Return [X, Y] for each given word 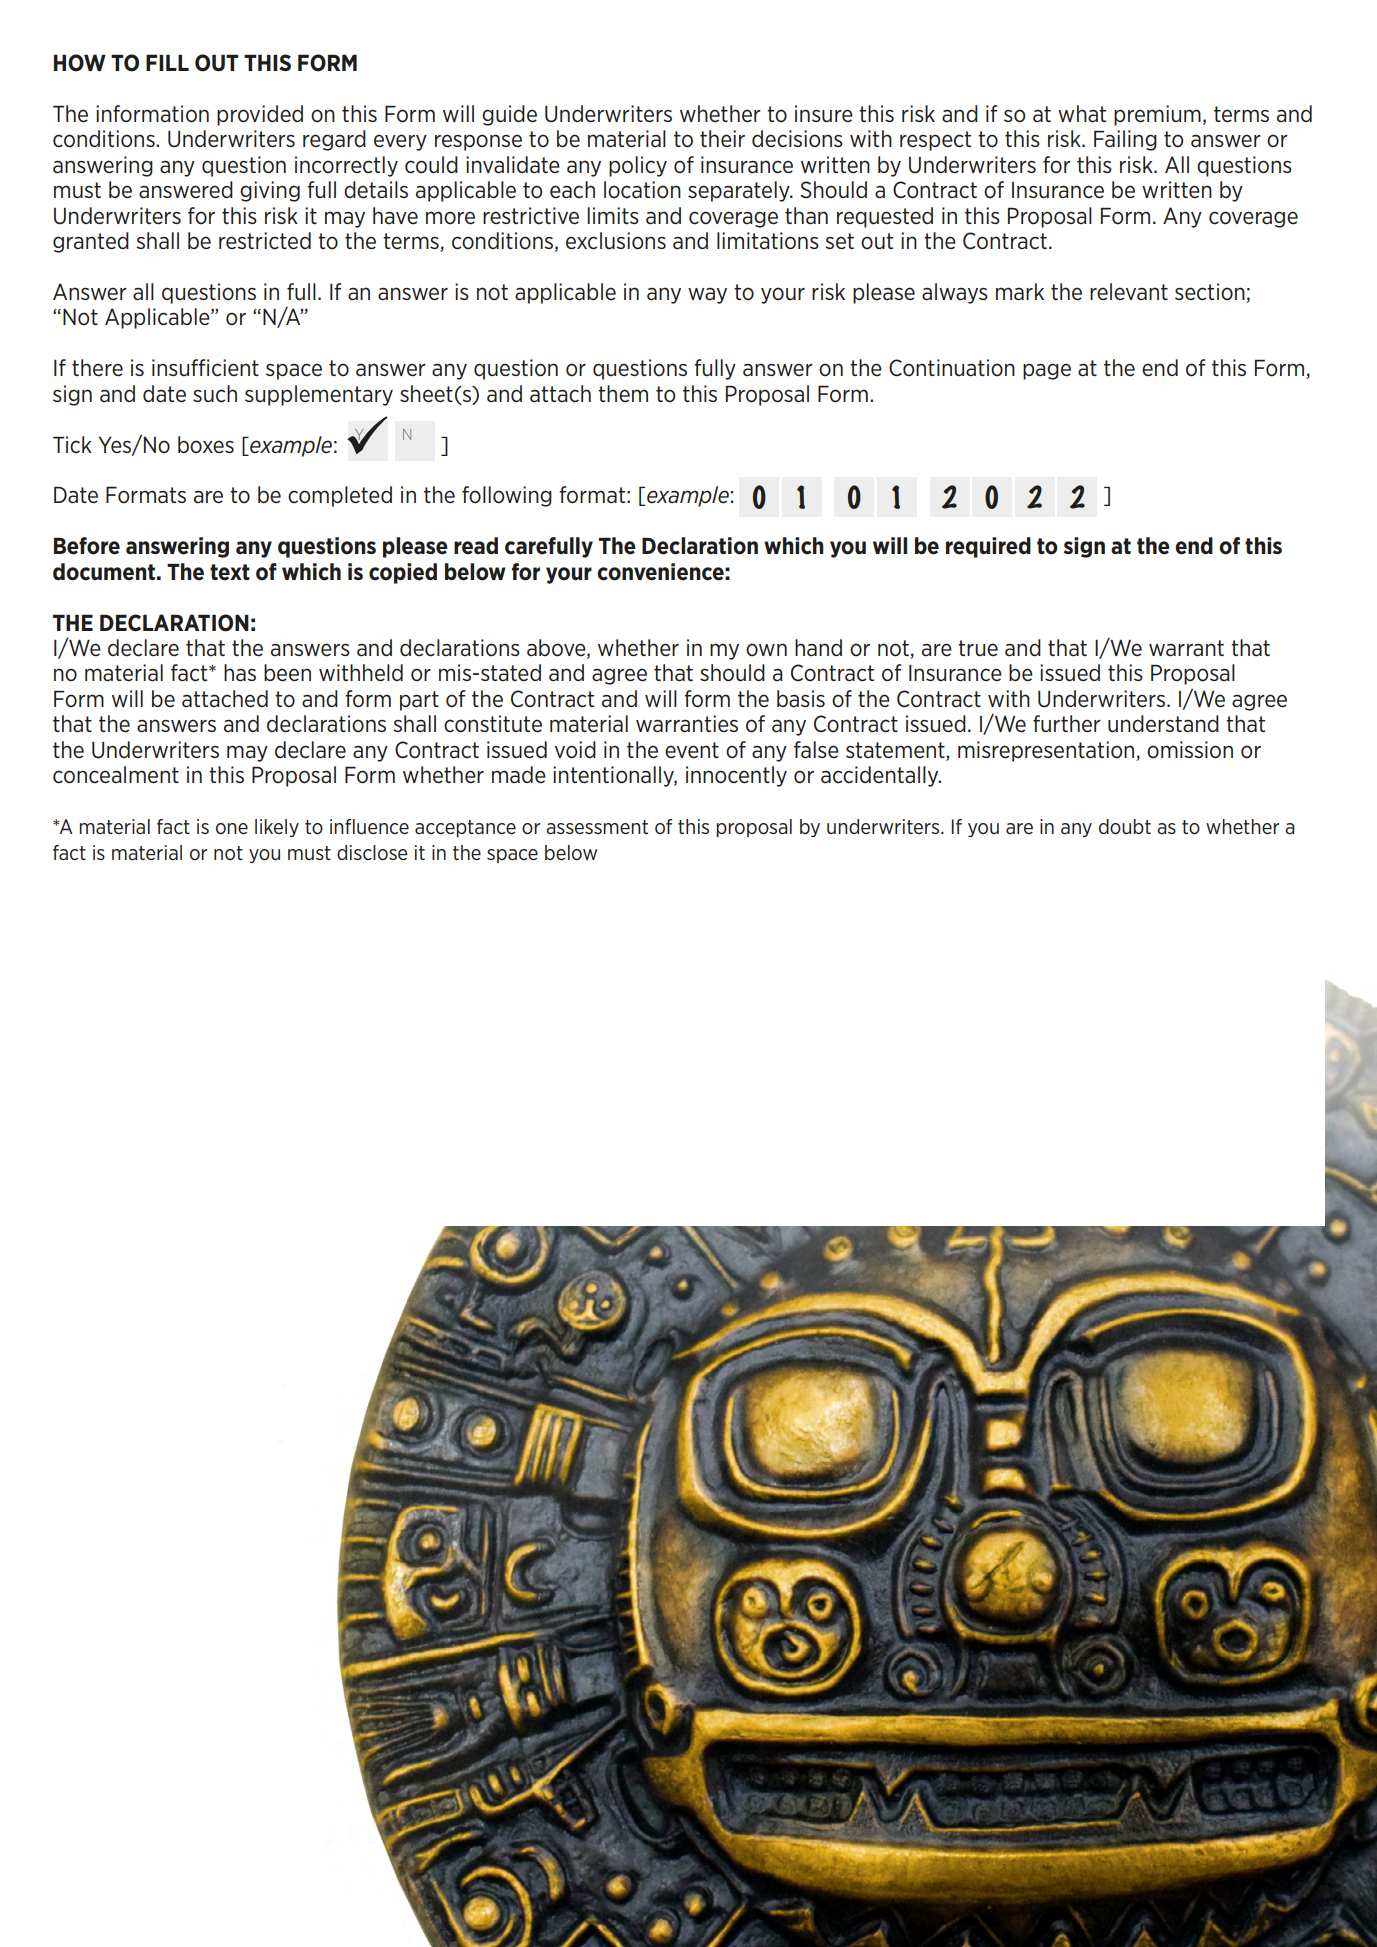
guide [509, 115]
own [766, 650]
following [507, 496]
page [1047, 371]
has [240, 673]
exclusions [616, 241]
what [1082, 114]
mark [1020, 292]
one [232, 829]
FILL [167, 62]
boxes [206, 445]
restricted [265, 241]
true [978, 648]
